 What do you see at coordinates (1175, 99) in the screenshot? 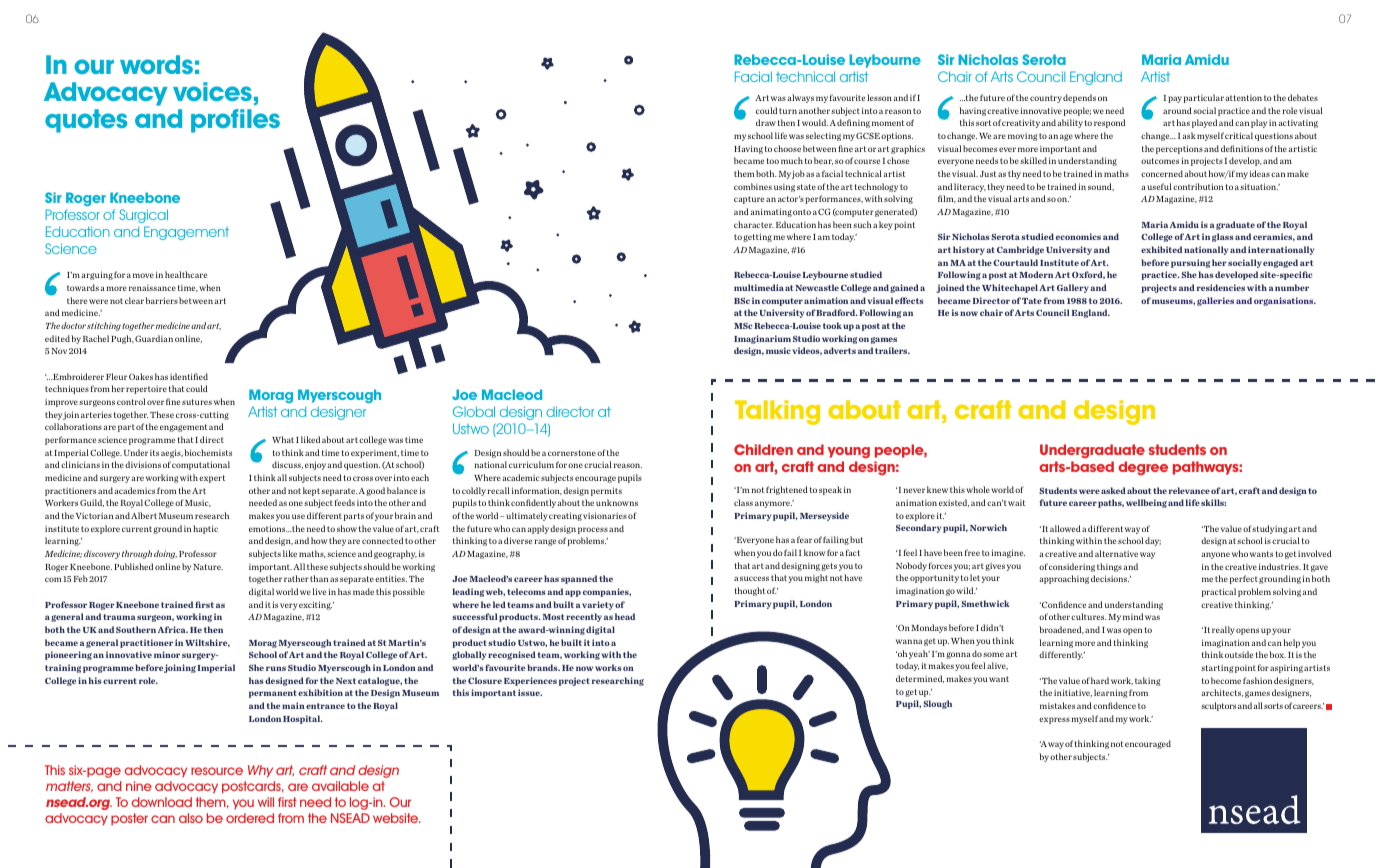
I see `pay` at bounding box center [1175, 99].
